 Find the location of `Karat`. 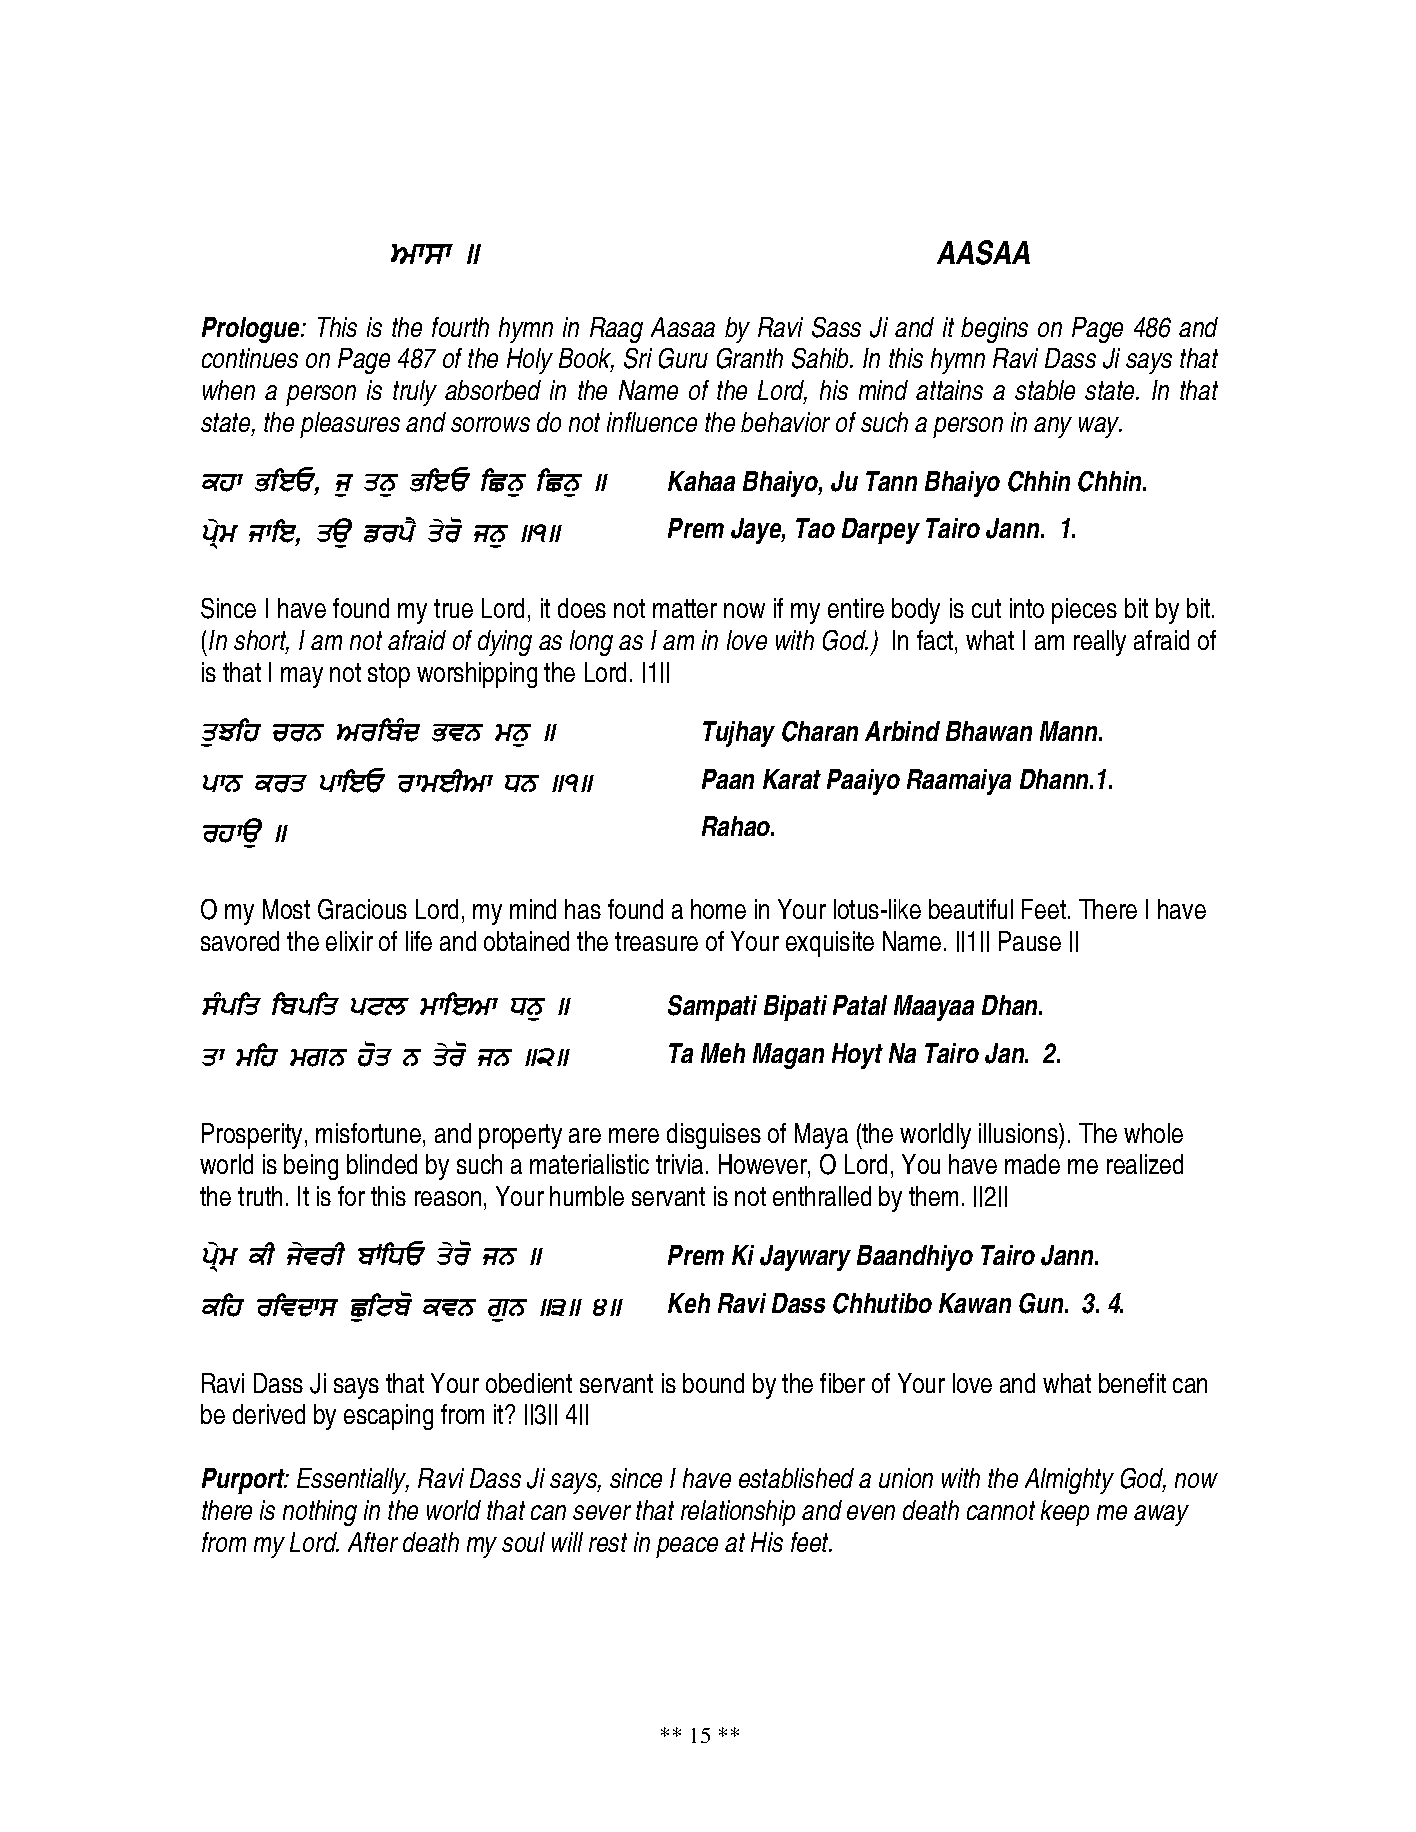

Karat is located at coordinates (792, 779).
